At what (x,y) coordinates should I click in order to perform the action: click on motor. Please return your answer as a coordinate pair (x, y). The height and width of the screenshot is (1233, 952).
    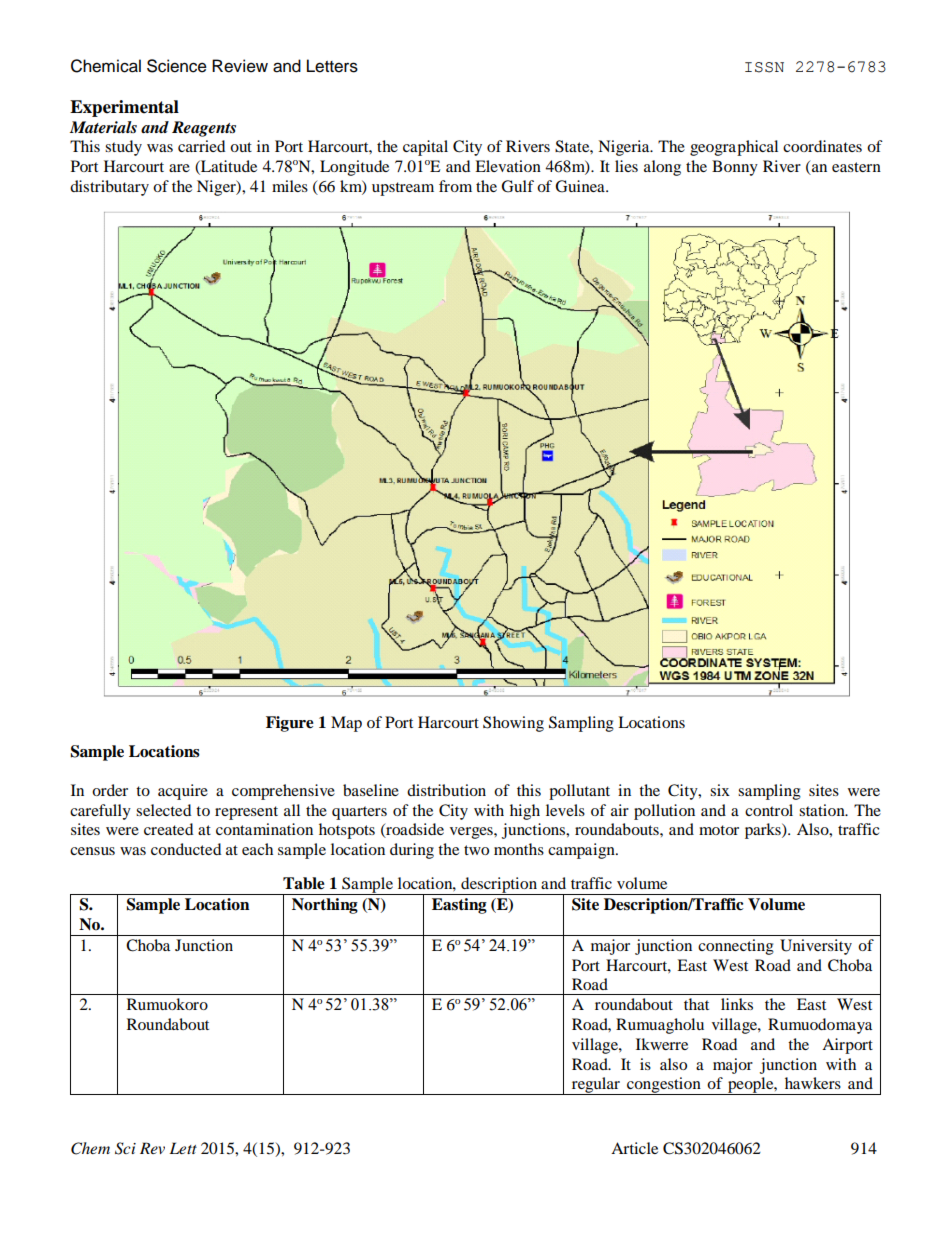
    Looking at the image, I should click on (719, 830).
